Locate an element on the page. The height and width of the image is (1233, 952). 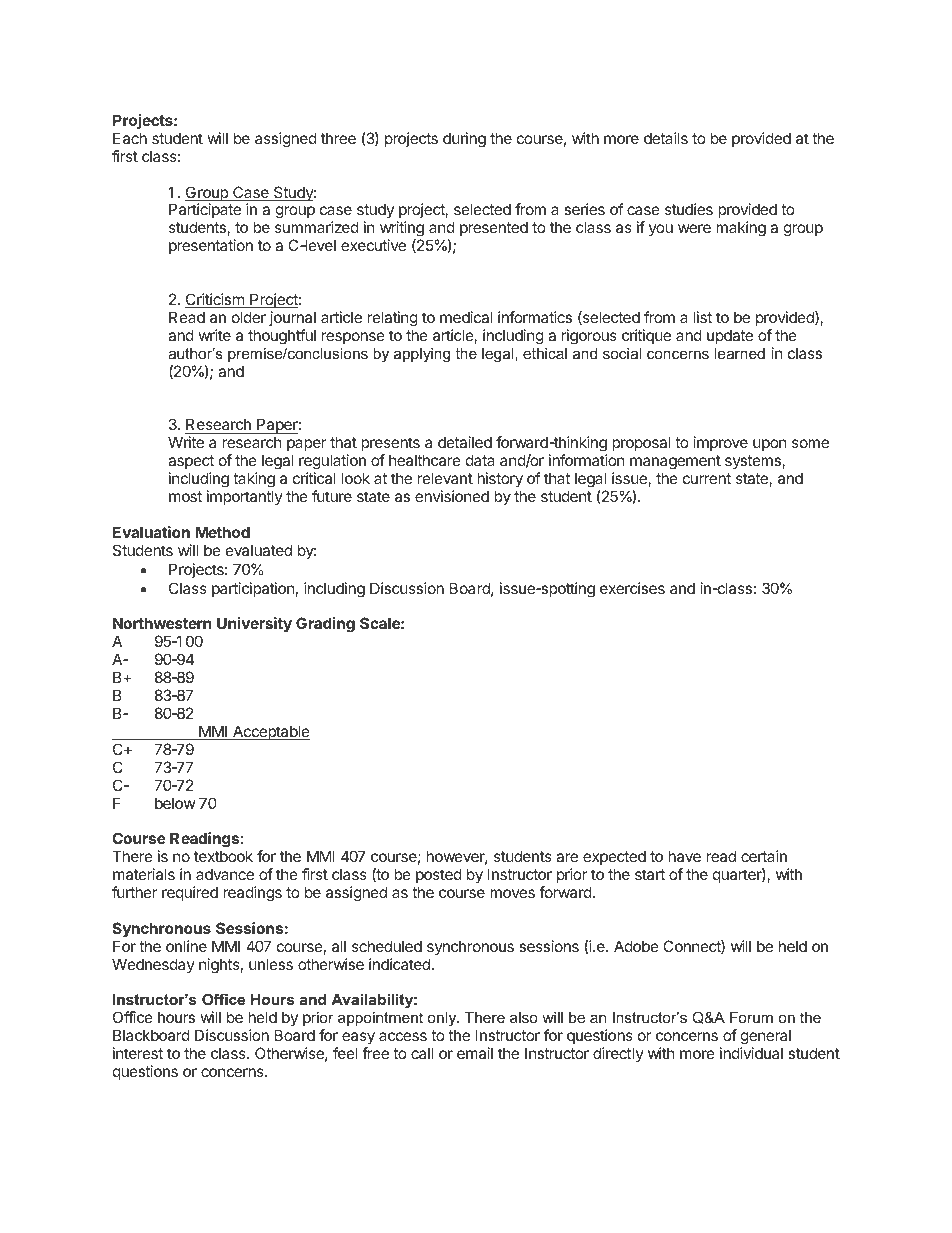
details is located at coordinates (666, 138).
